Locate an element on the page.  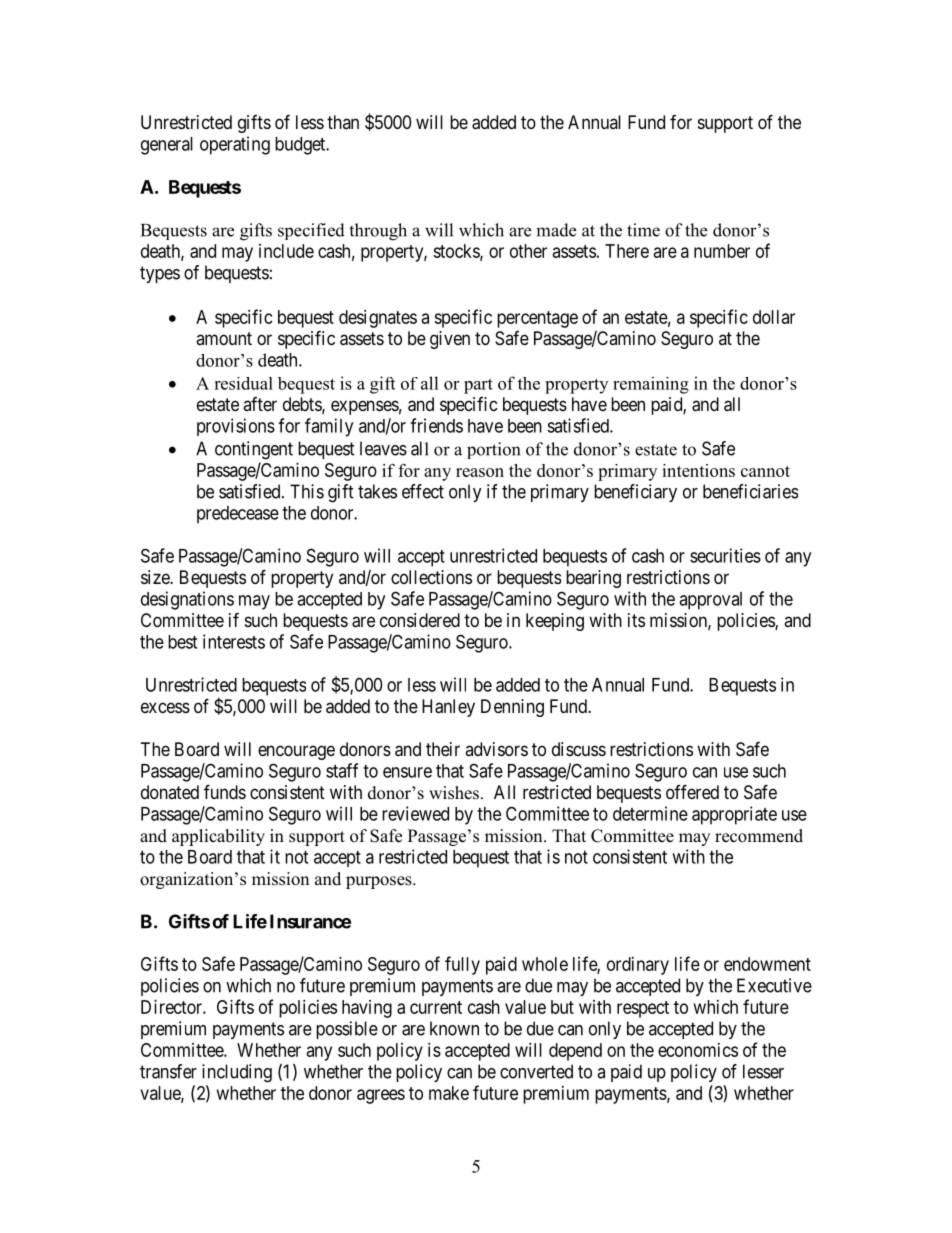
applicability is located at coordinates (218, 837).
